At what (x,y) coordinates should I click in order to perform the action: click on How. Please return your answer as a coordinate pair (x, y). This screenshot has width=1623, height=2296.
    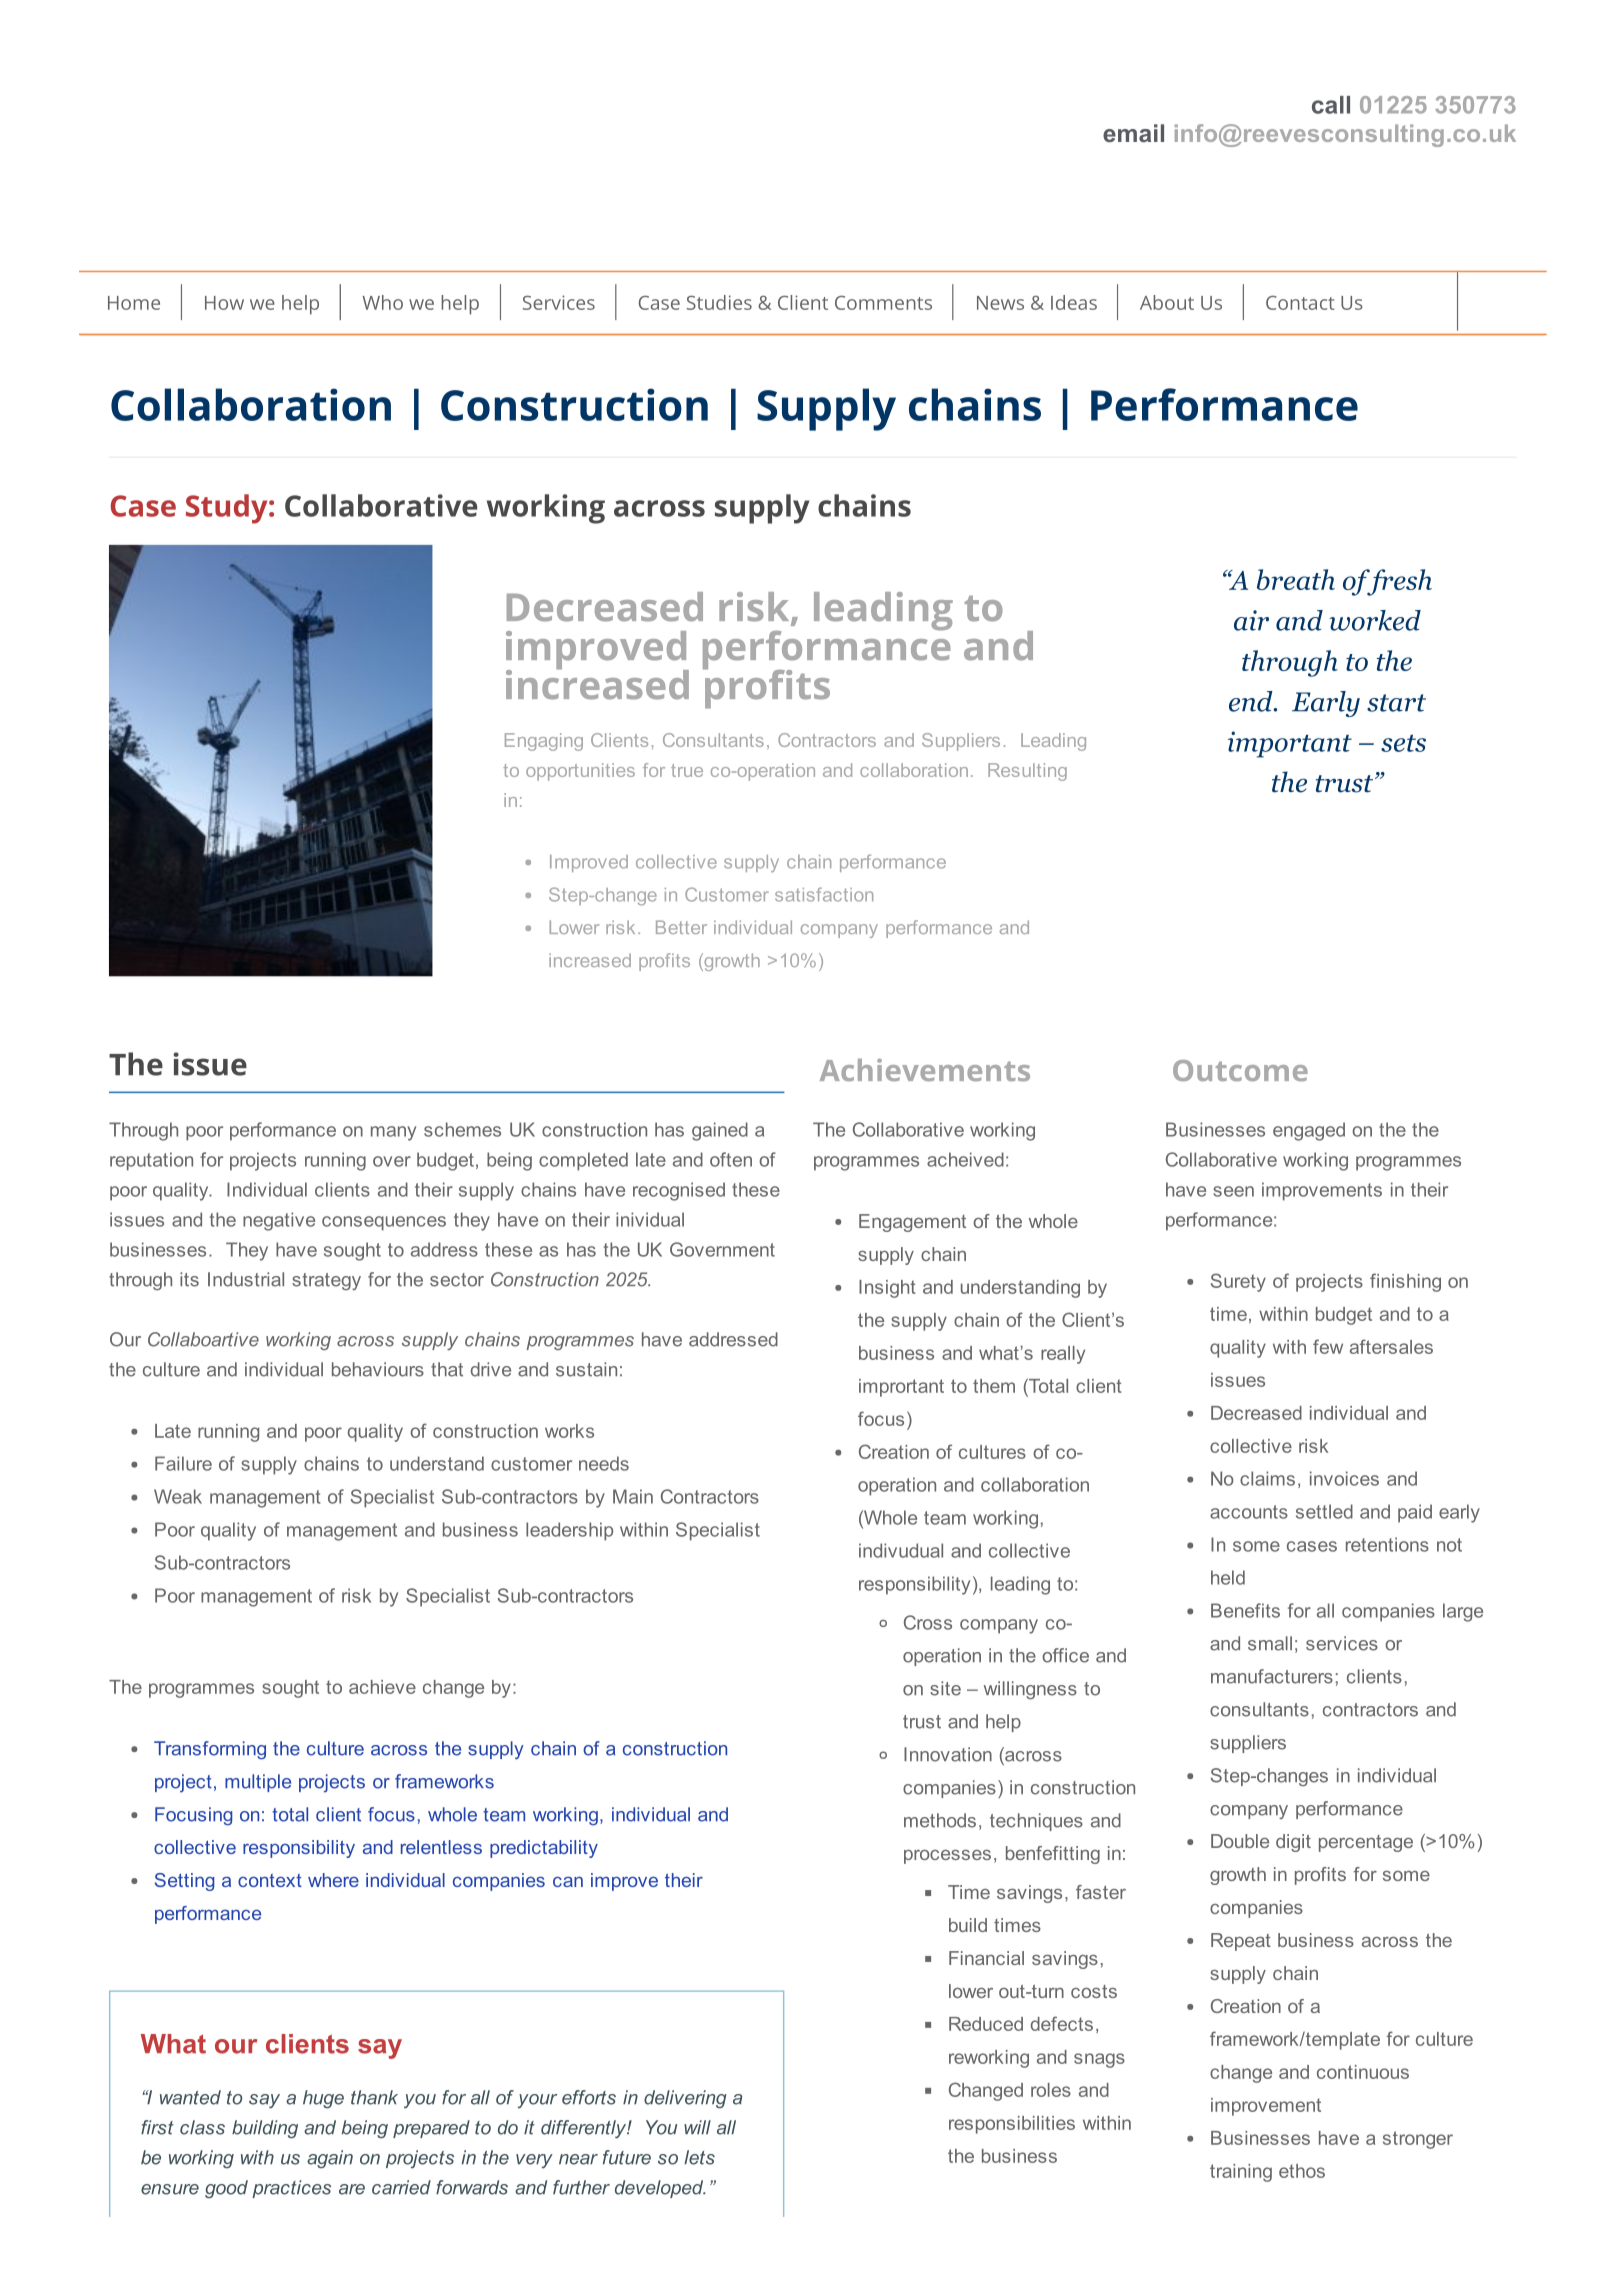
    Looking at the image, I should click on (224, 303).
